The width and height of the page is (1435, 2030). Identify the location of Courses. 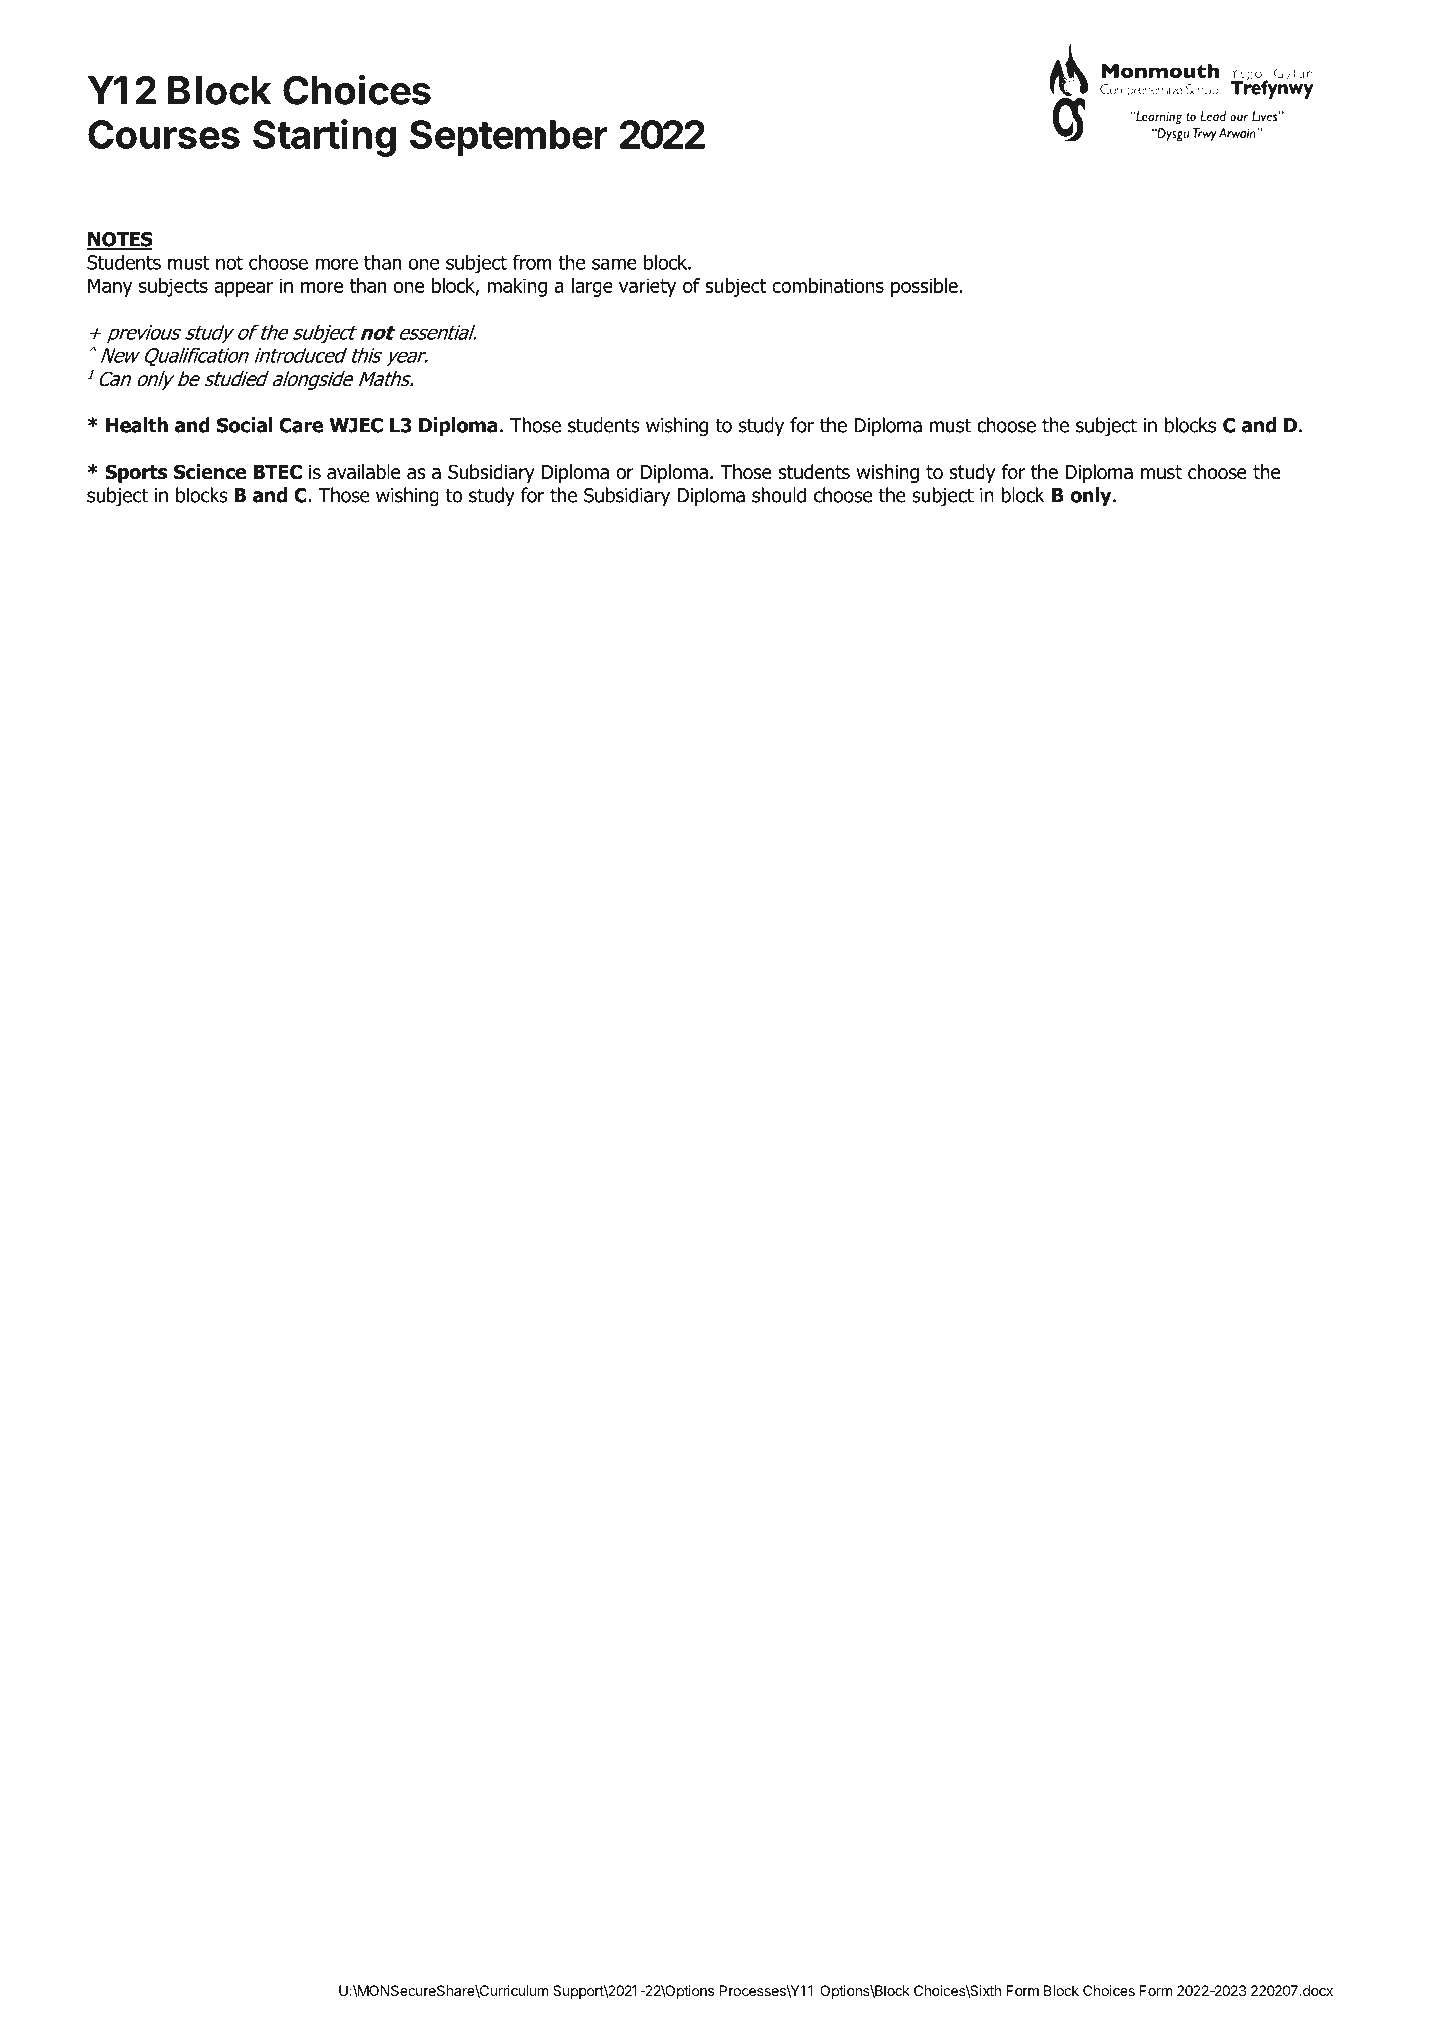
(164, 134).
